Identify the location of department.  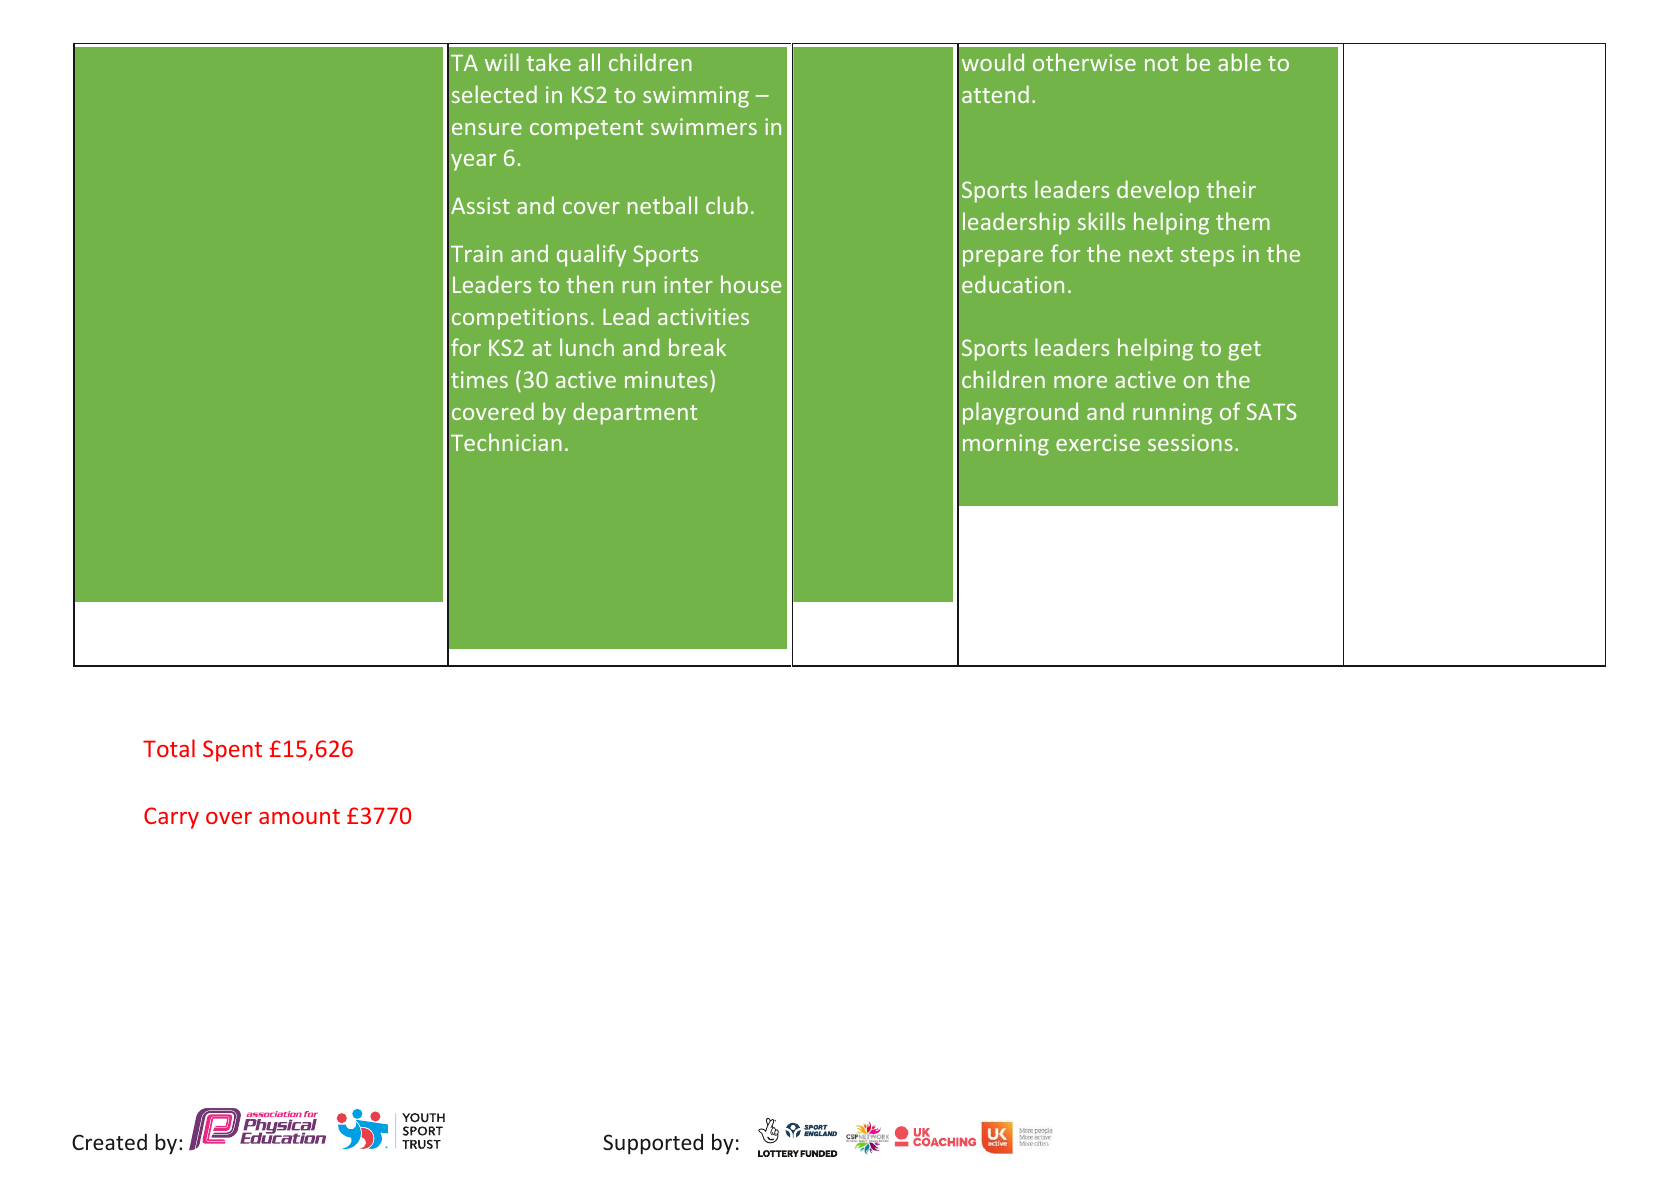
(635, 413).
